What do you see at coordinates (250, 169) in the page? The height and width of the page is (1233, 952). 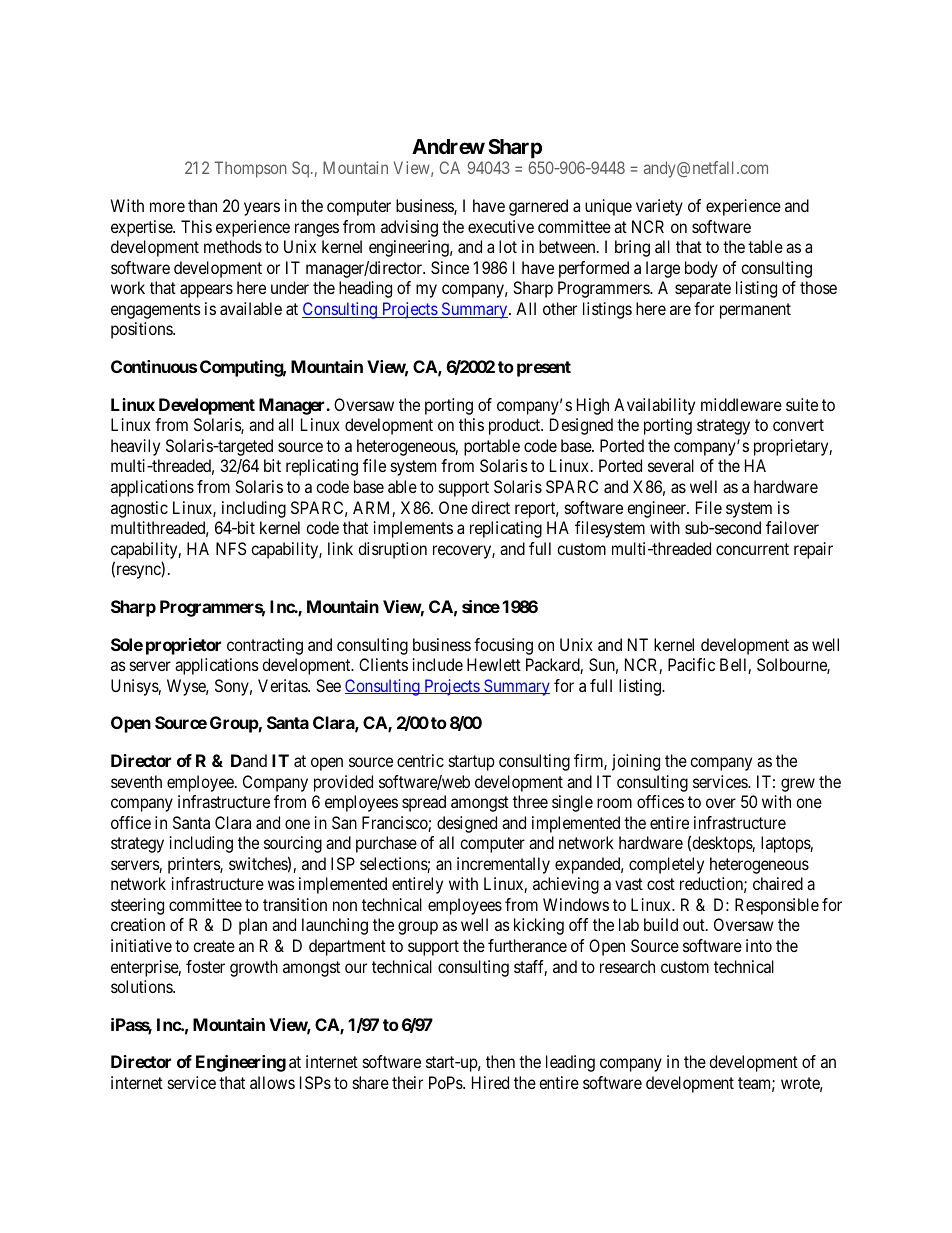 I see `Thompson` at bounding box center [250, 169].
